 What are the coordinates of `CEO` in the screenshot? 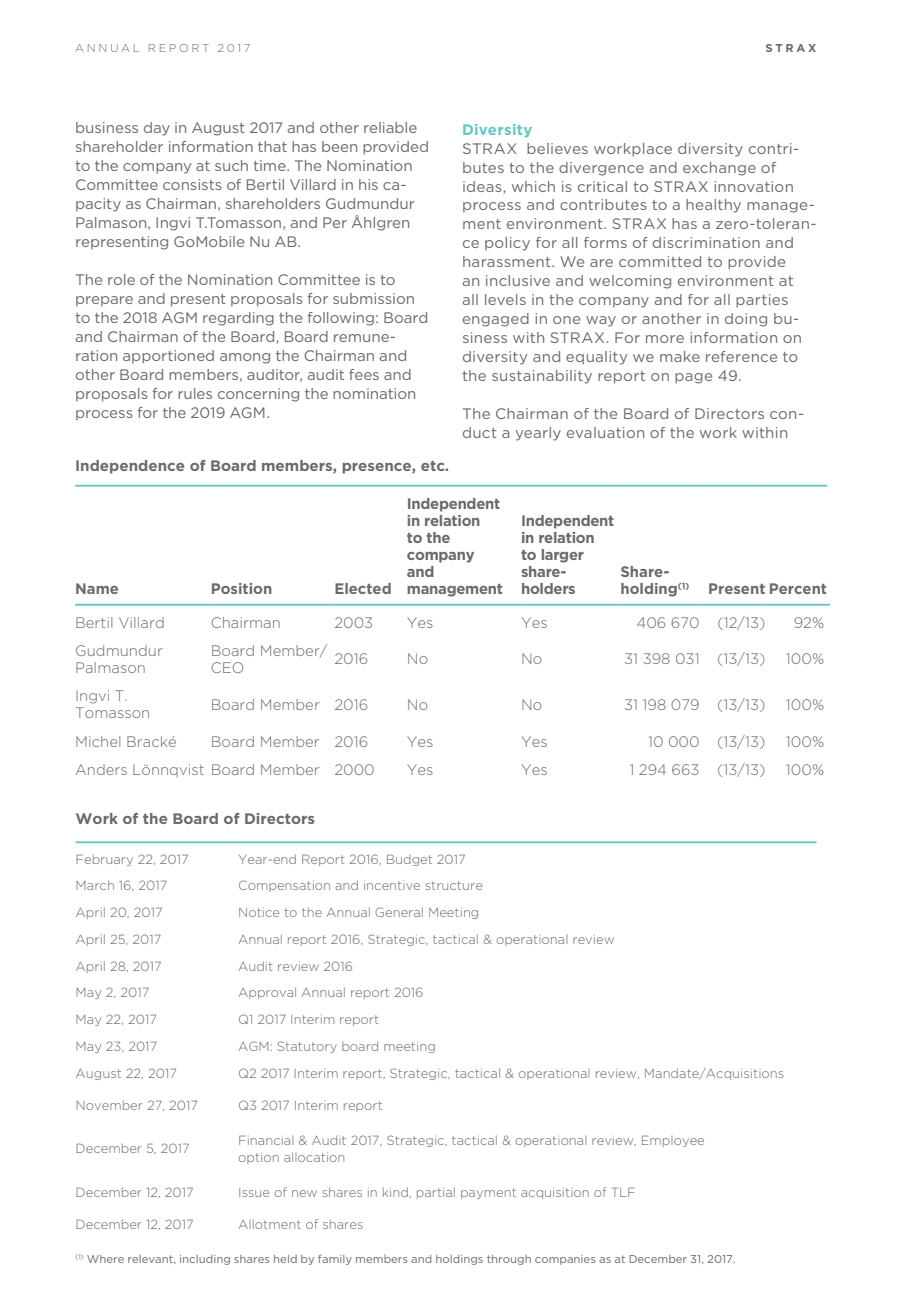 It's located at (227, 667).
